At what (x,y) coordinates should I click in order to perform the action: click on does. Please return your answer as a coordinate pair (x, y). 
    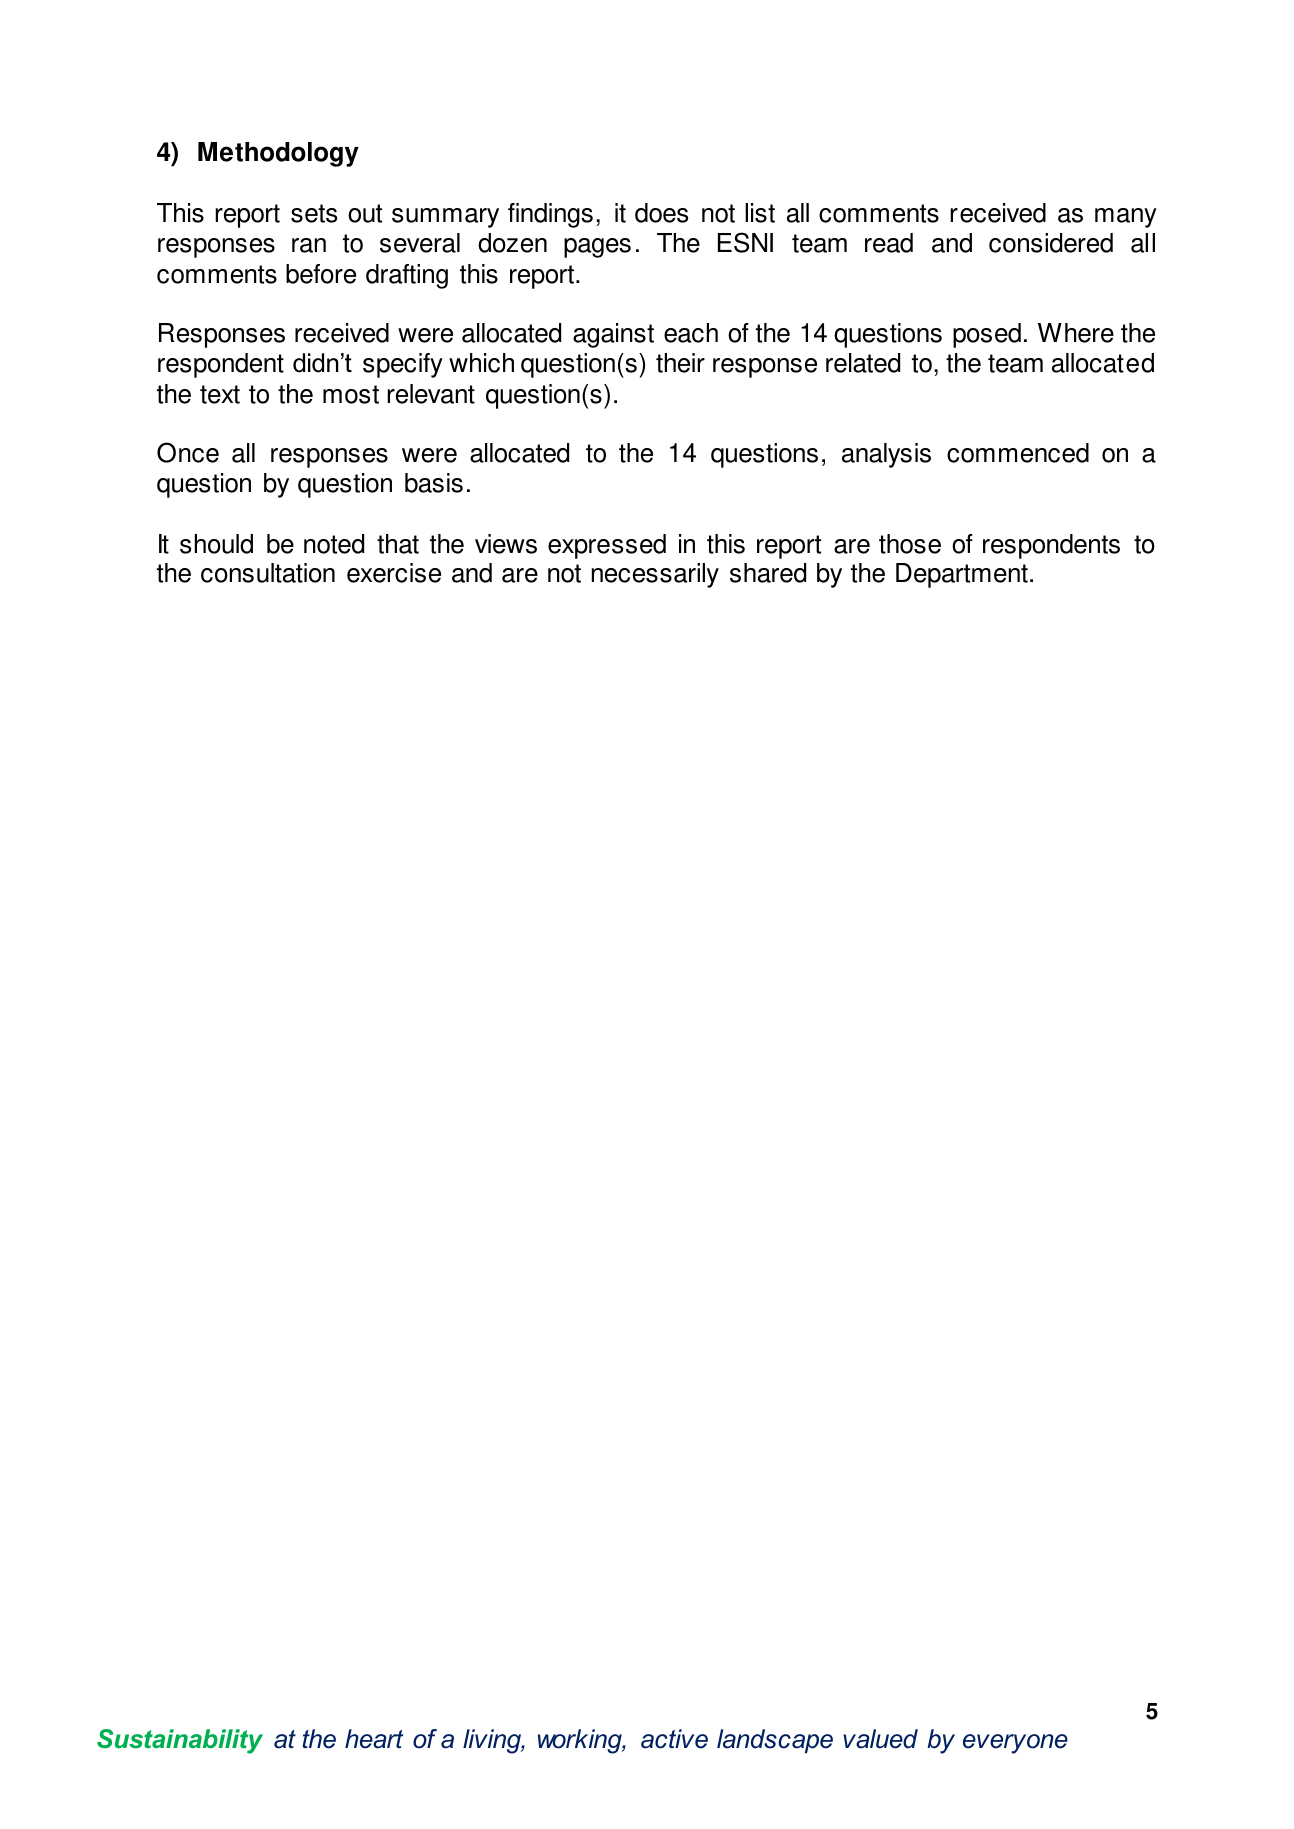
    Looking at the image, I should click on (661, 213).
